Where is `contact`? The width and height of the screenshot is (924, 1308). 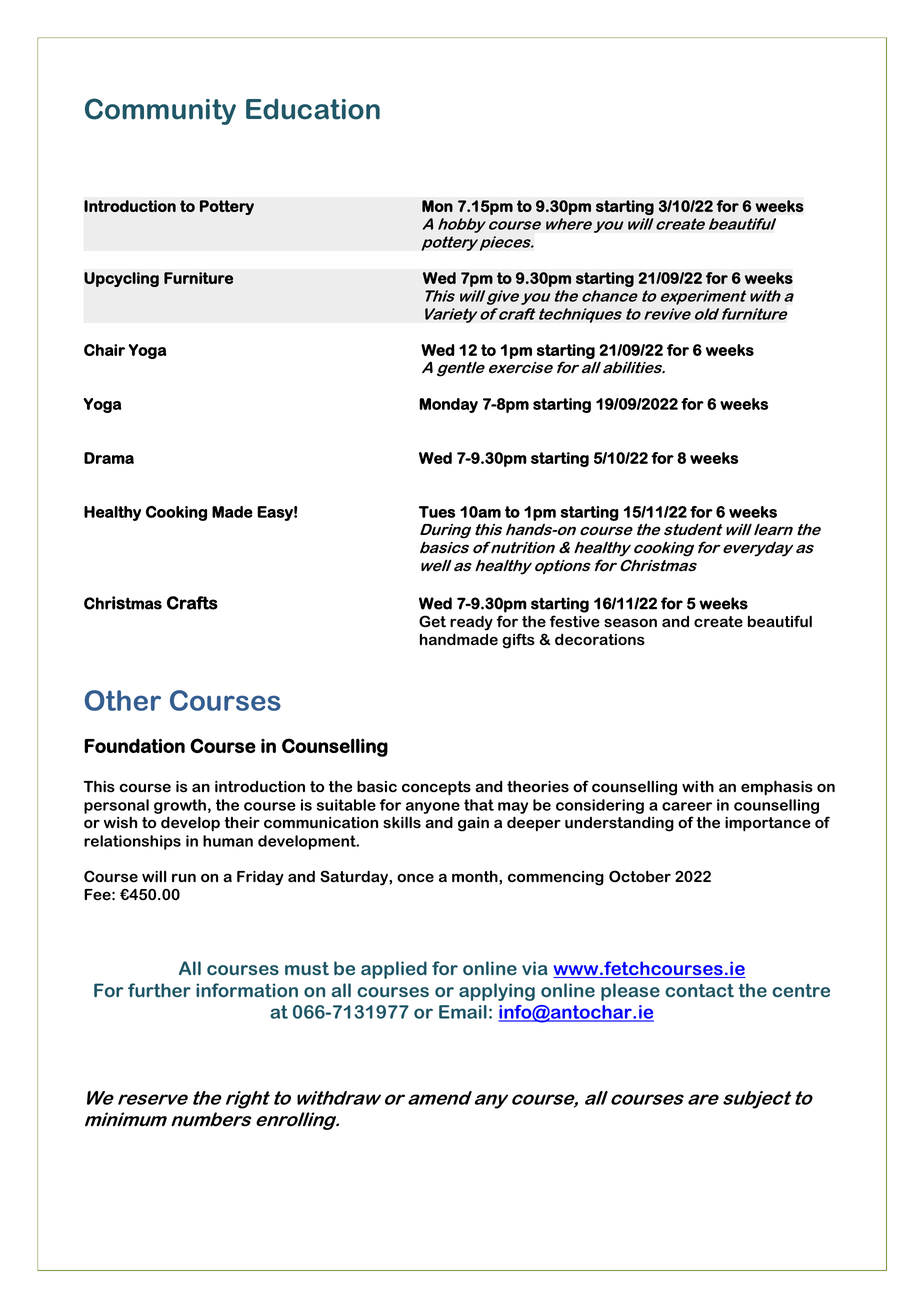 contact is located at coordinates (699, 990).
